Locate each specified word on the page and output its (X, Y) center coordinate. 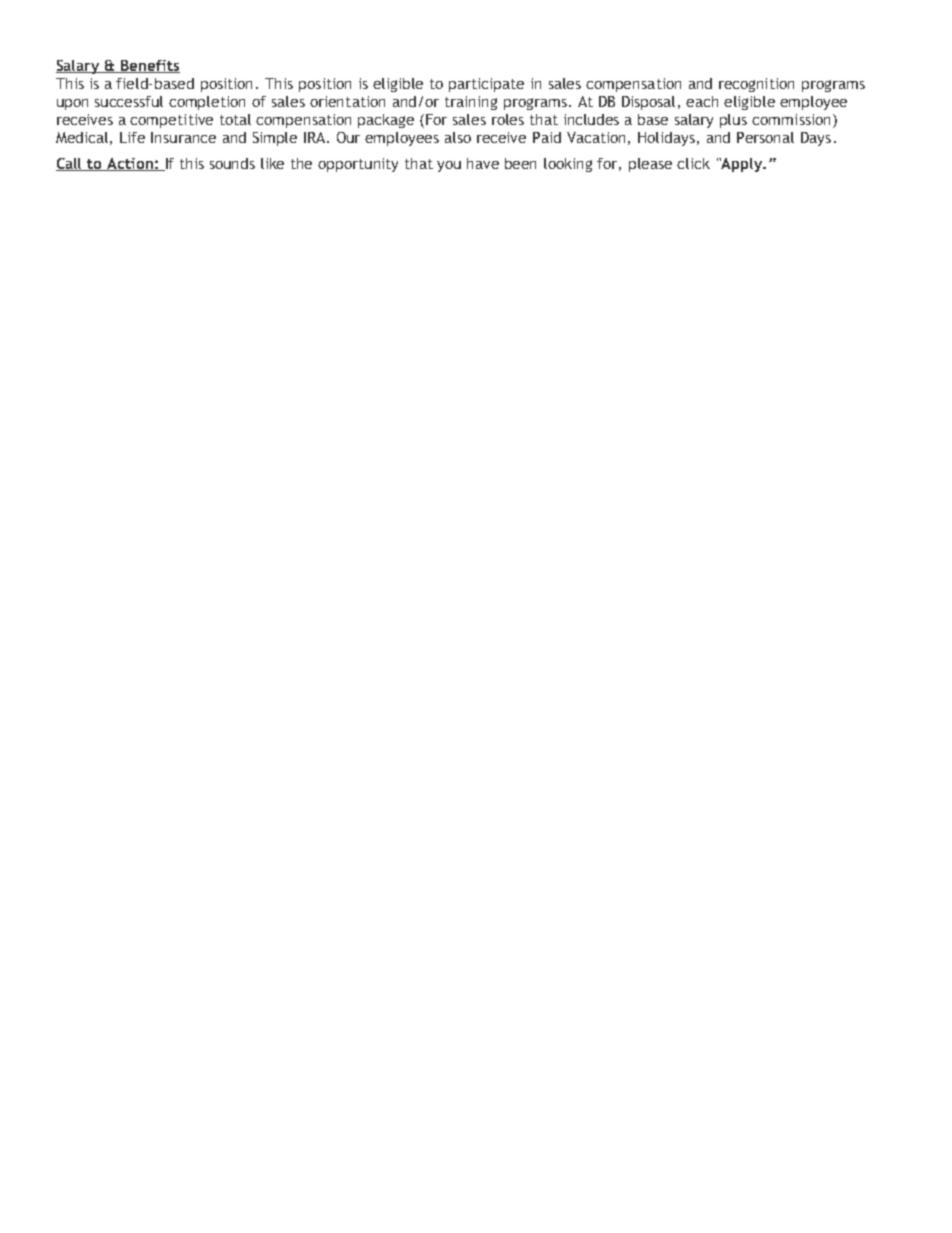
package (386, 121)
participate (486, 85)
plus (733, 121)
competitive (171, 121)
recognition (756, 85)
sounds (232, 163)
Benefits (149, 66)
